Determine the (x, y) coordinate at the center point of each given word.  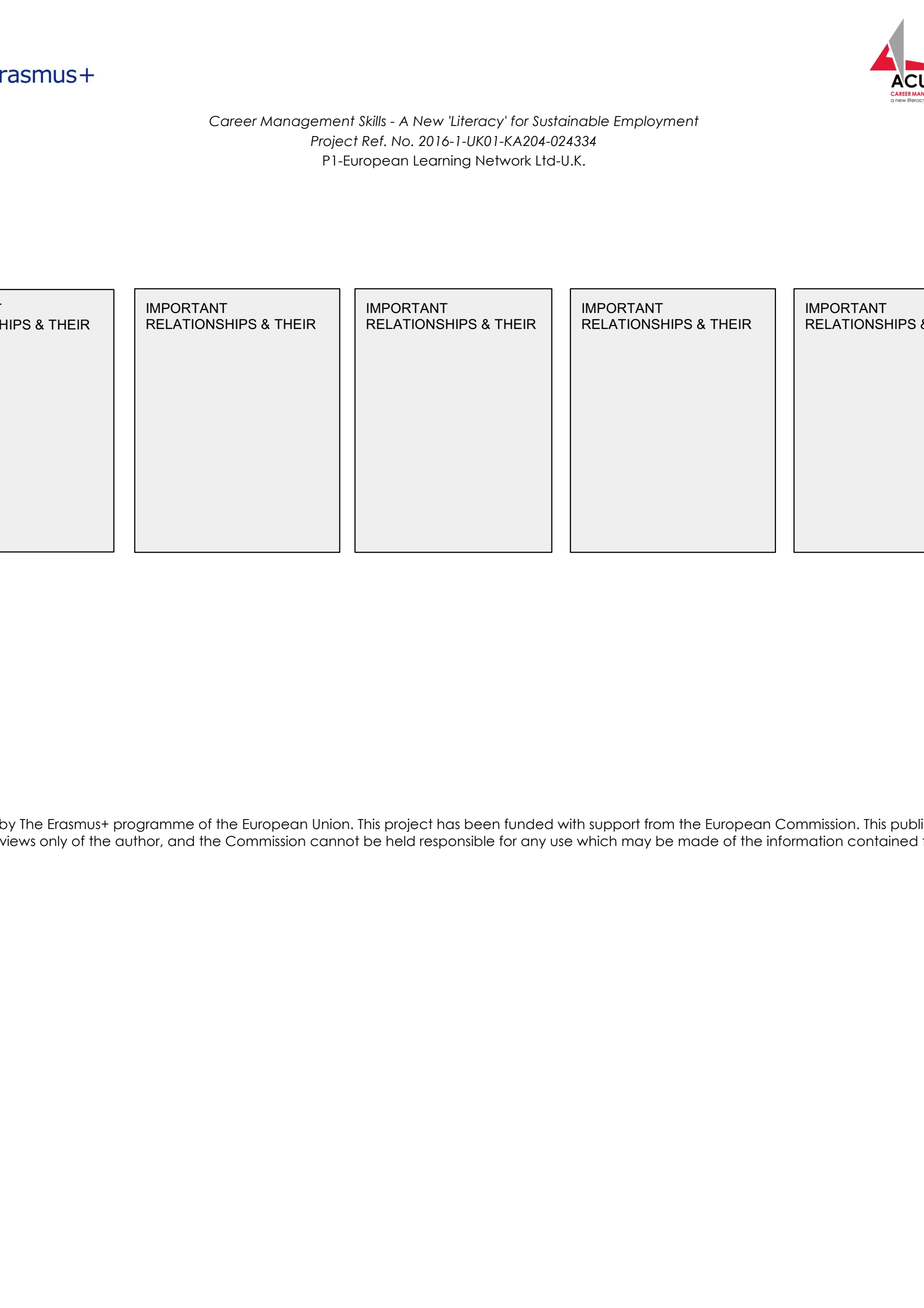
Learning (442, 162)
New (428, 121)
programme (154, 826)
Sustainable (570, 121)
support (614, 825)
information (805, 841)
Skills (372, 121)
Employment (656, 122)
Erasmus (75, 824)
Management (307, 122)
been (482, 824)
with (571, 823)
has (448, 824)
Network (503, 160)
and (181, 841)
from (659, 824)
